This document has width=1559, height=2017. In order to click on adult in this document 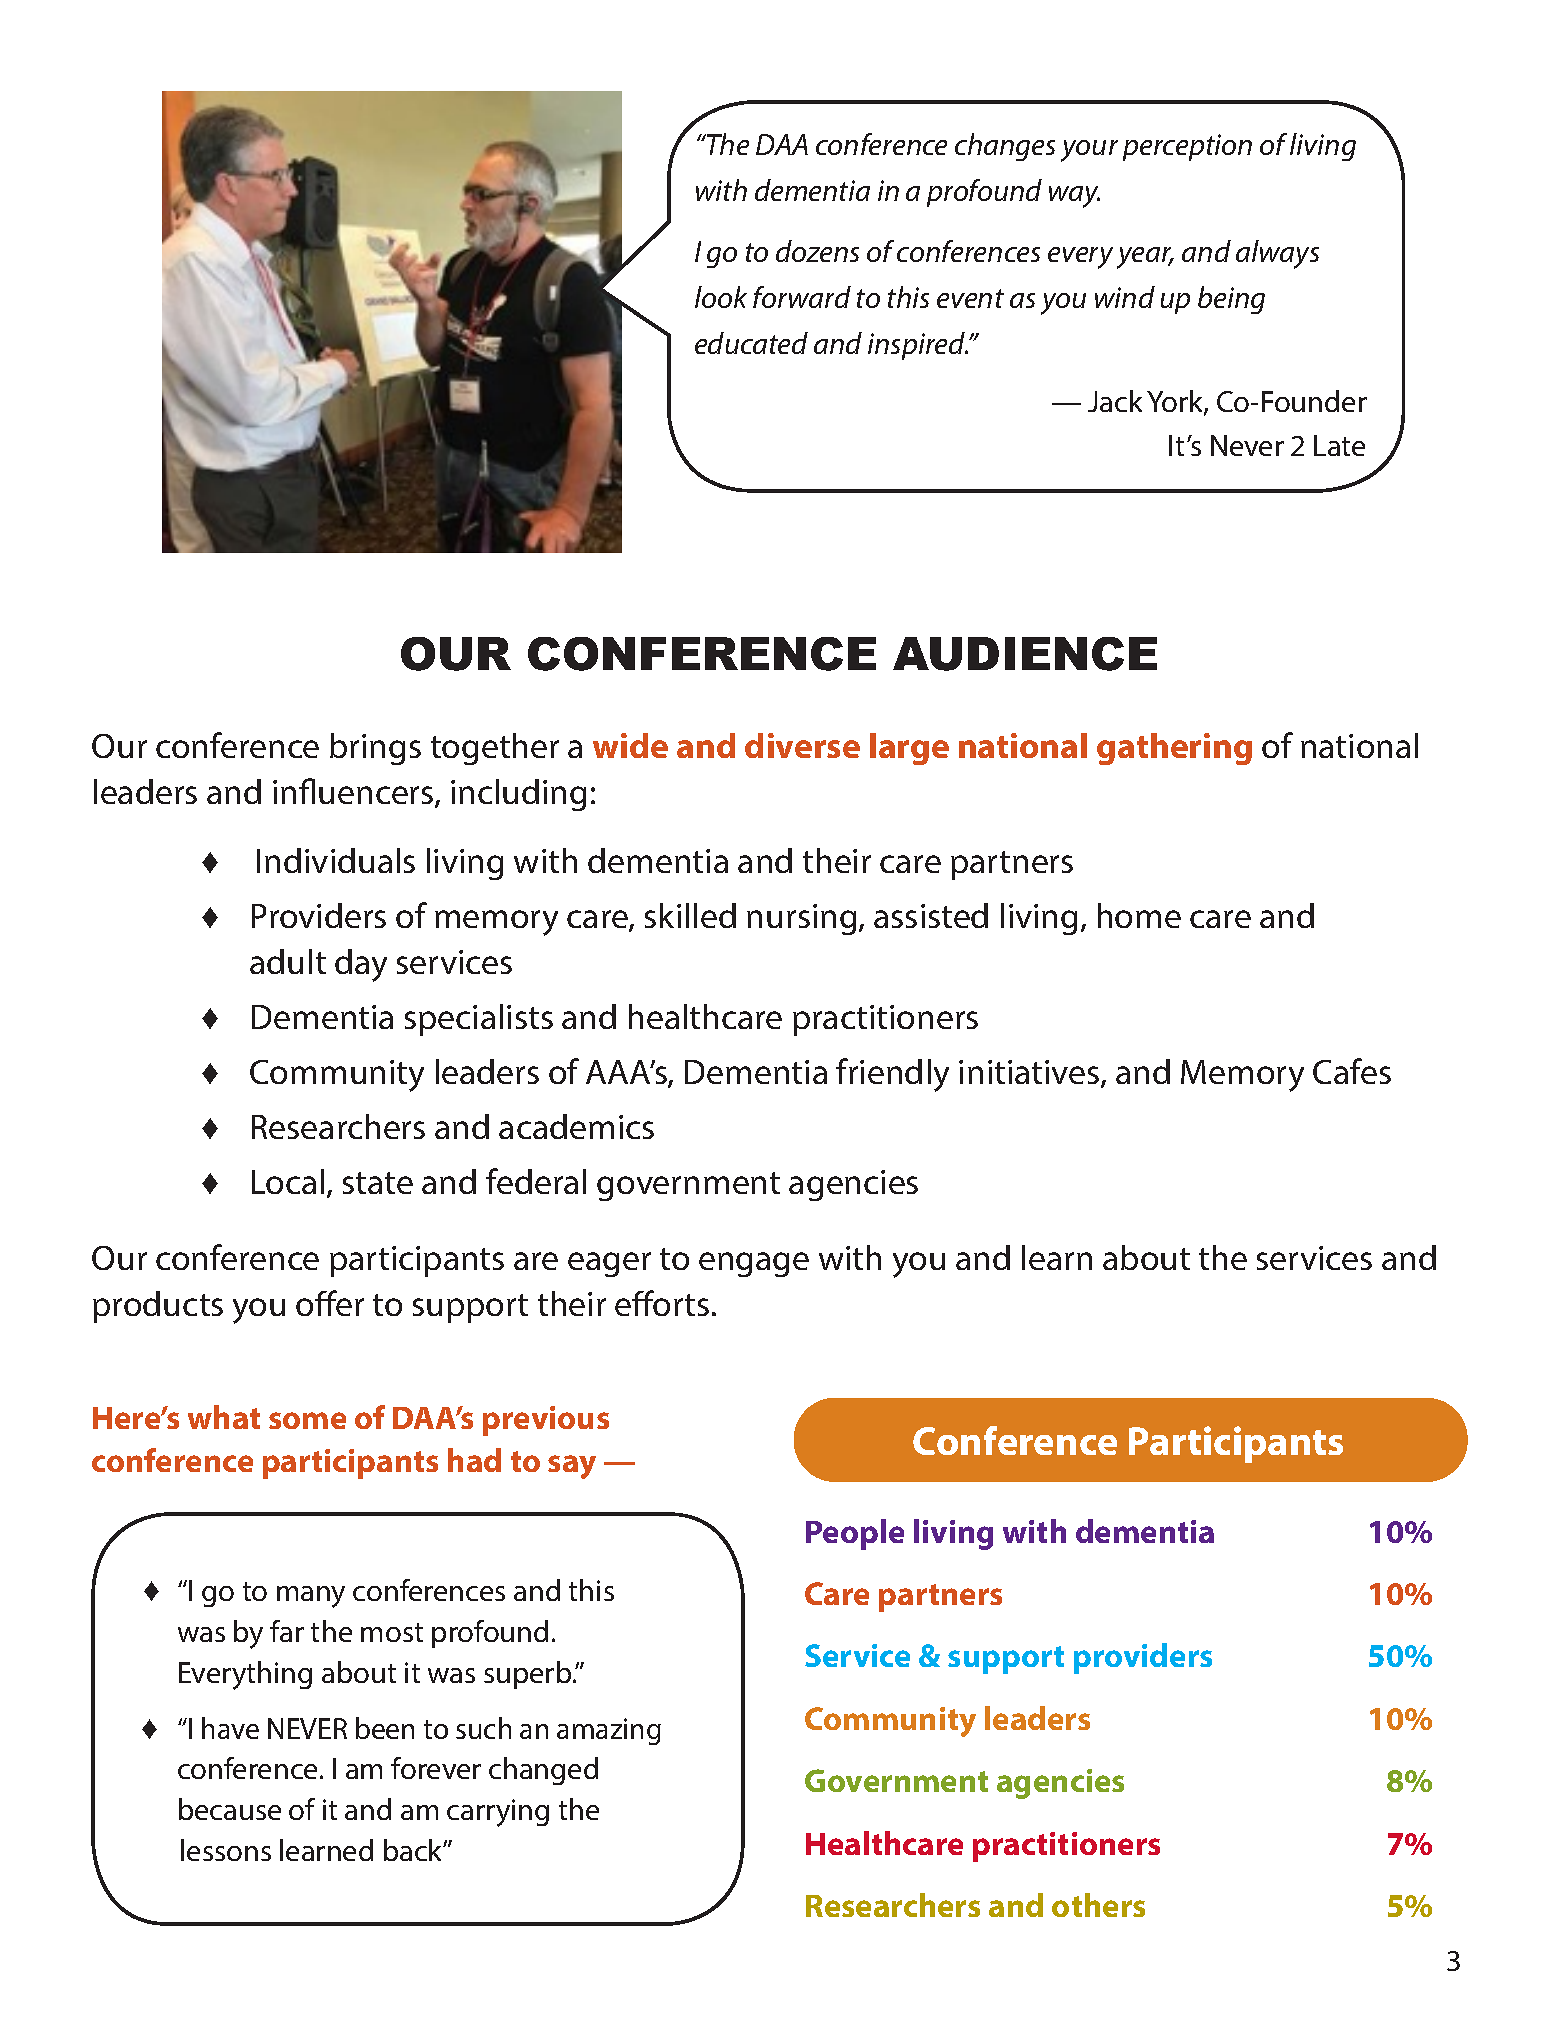, I will do `click(288, 961)`.
